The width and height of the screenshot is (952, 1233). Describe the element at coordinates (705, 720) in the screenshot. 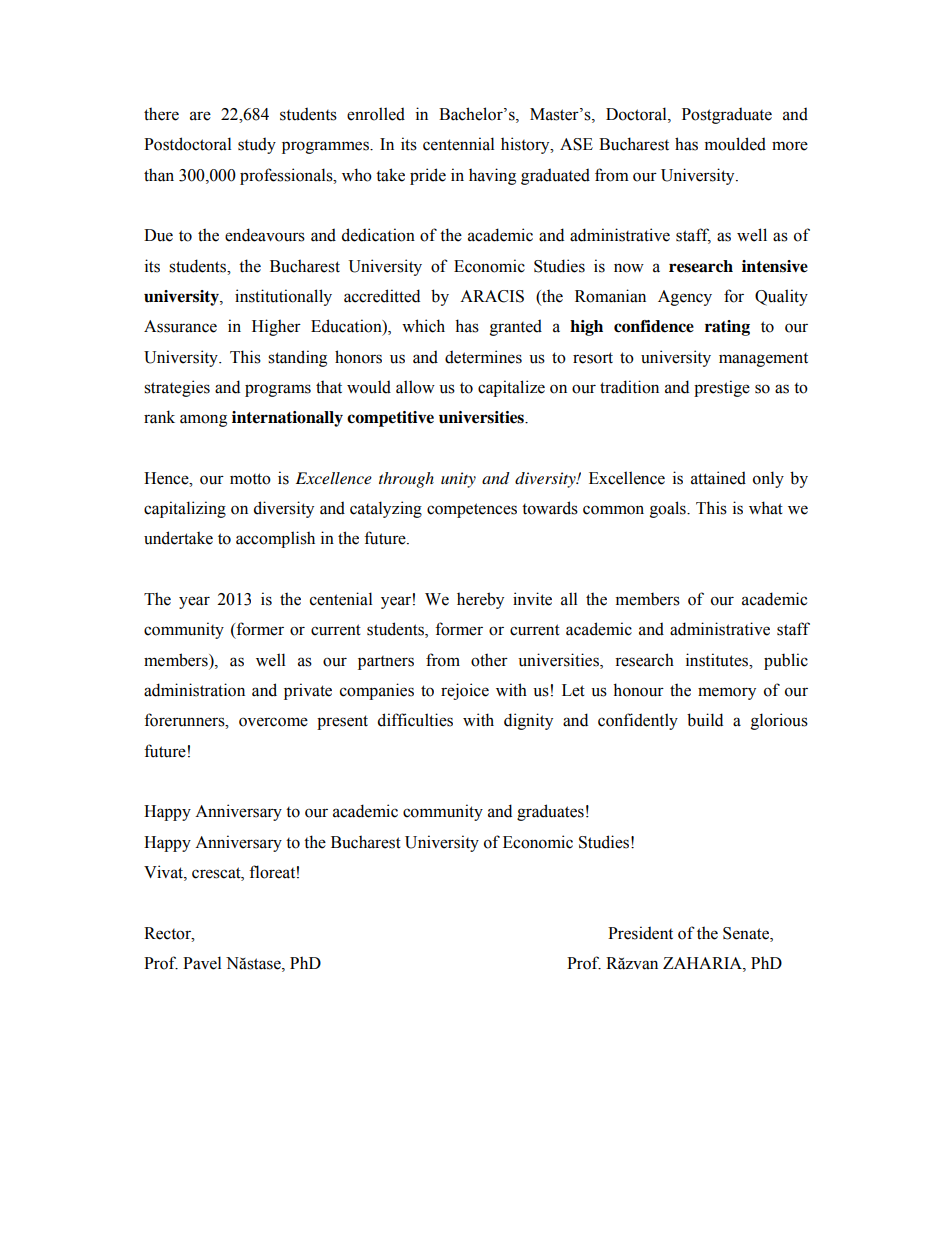

I see `build` at that location.
